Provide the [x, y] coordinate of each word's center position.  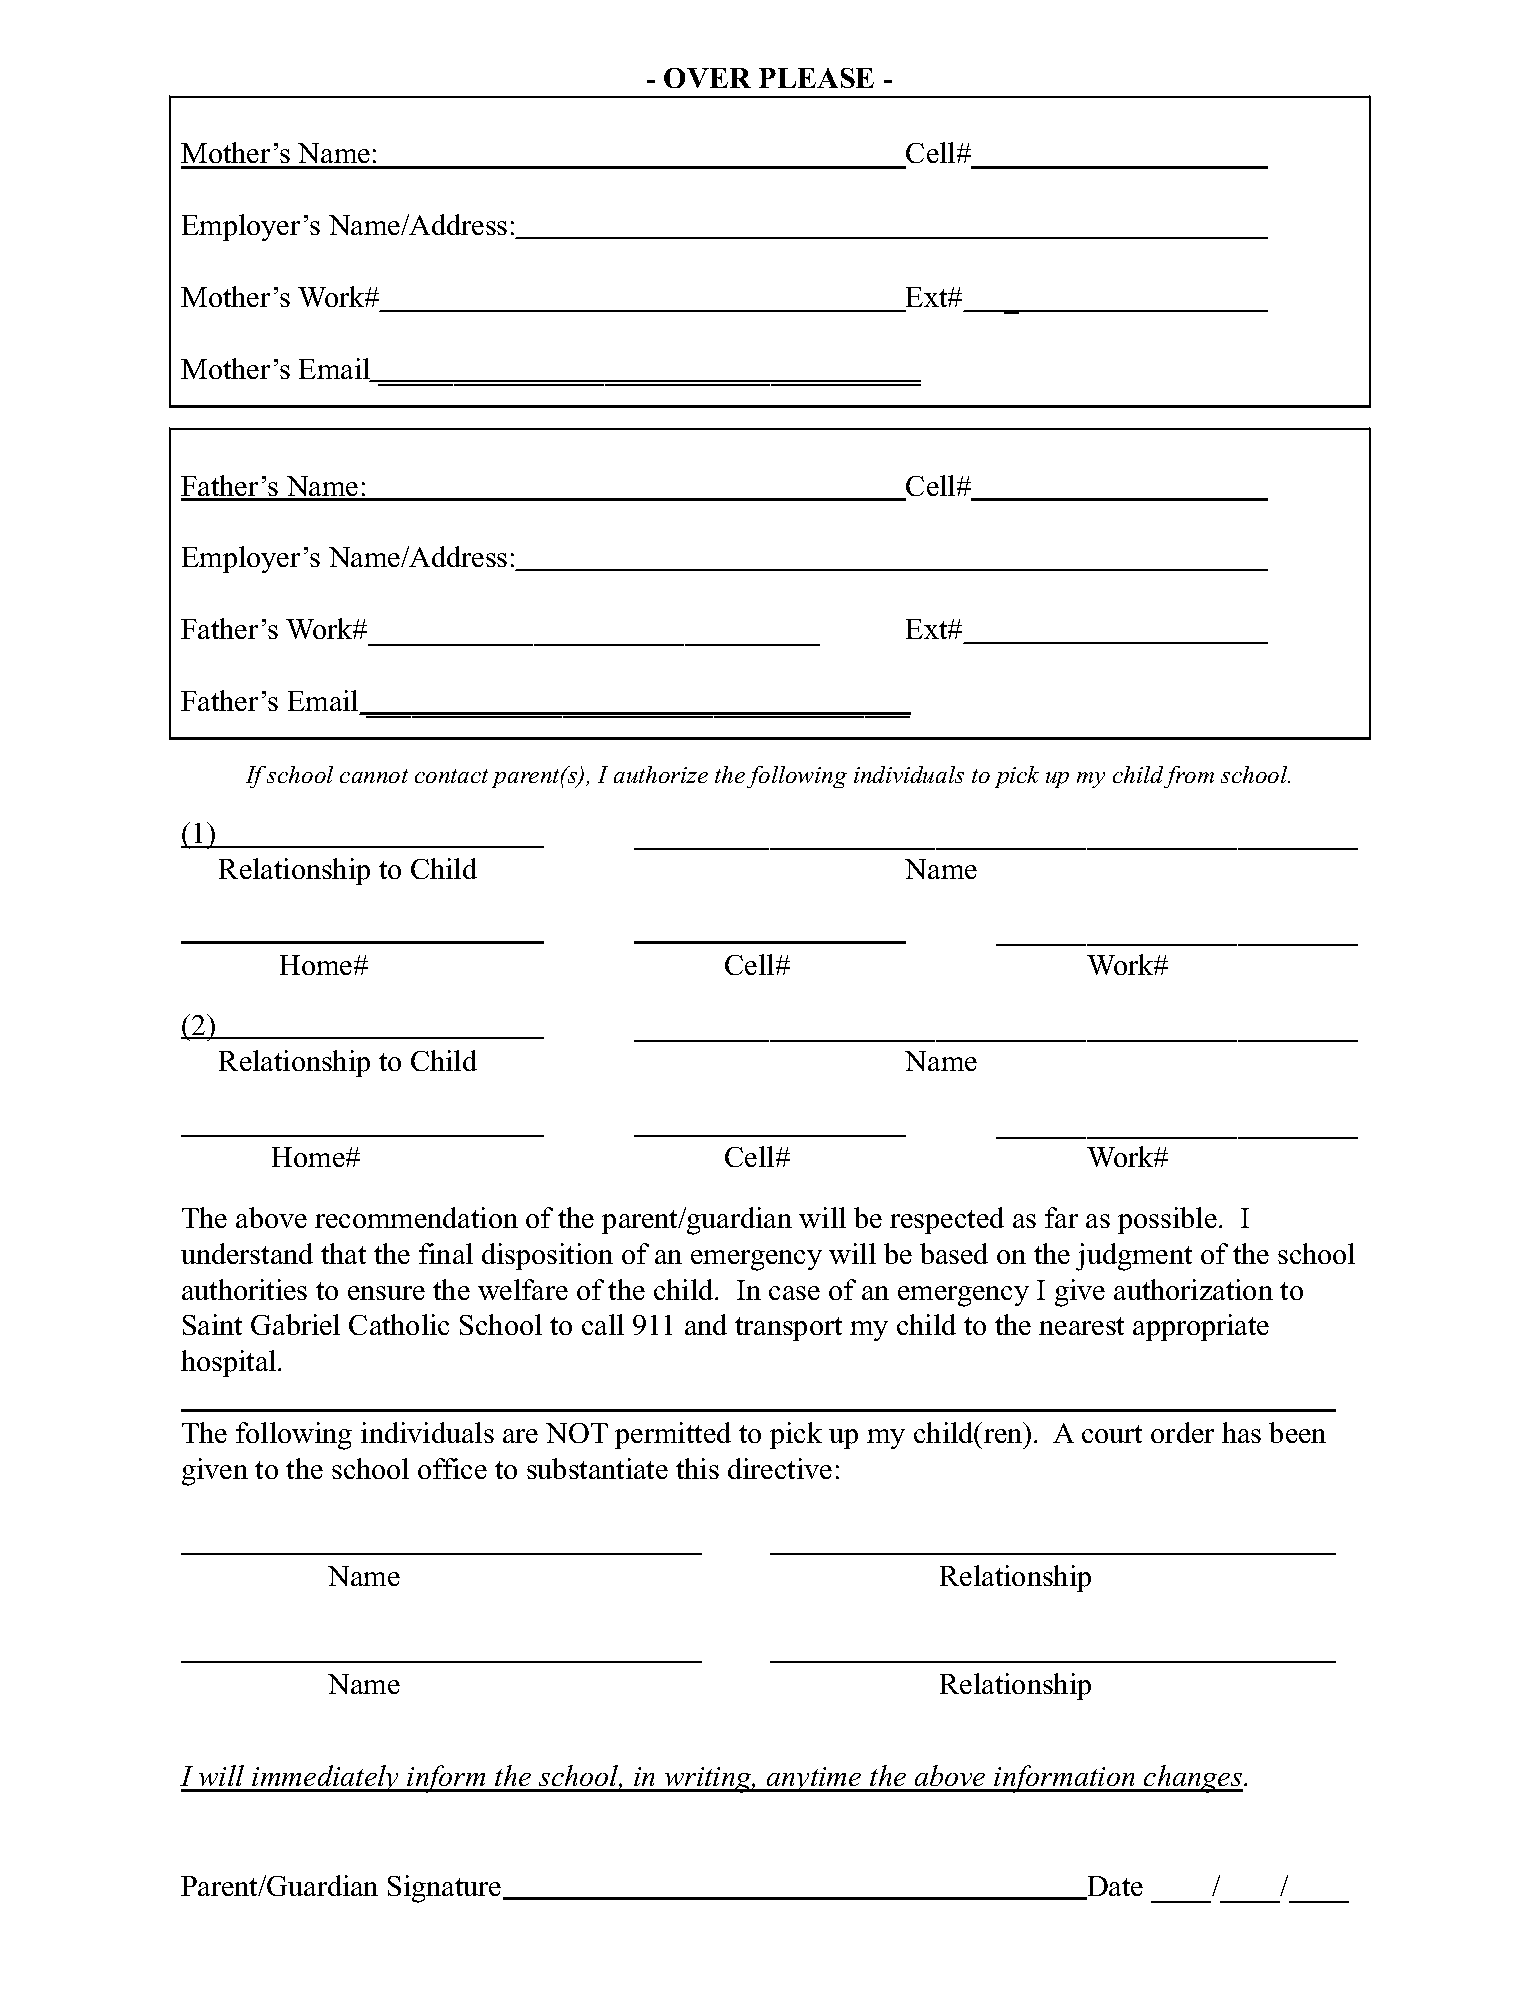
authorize [661, 774]
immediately [325, 1778]
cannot [374, 776]
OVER [707, 78]
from [1189, 777]
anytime [814, 1779]
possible [1167, 1220]
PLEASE [816, 78]
